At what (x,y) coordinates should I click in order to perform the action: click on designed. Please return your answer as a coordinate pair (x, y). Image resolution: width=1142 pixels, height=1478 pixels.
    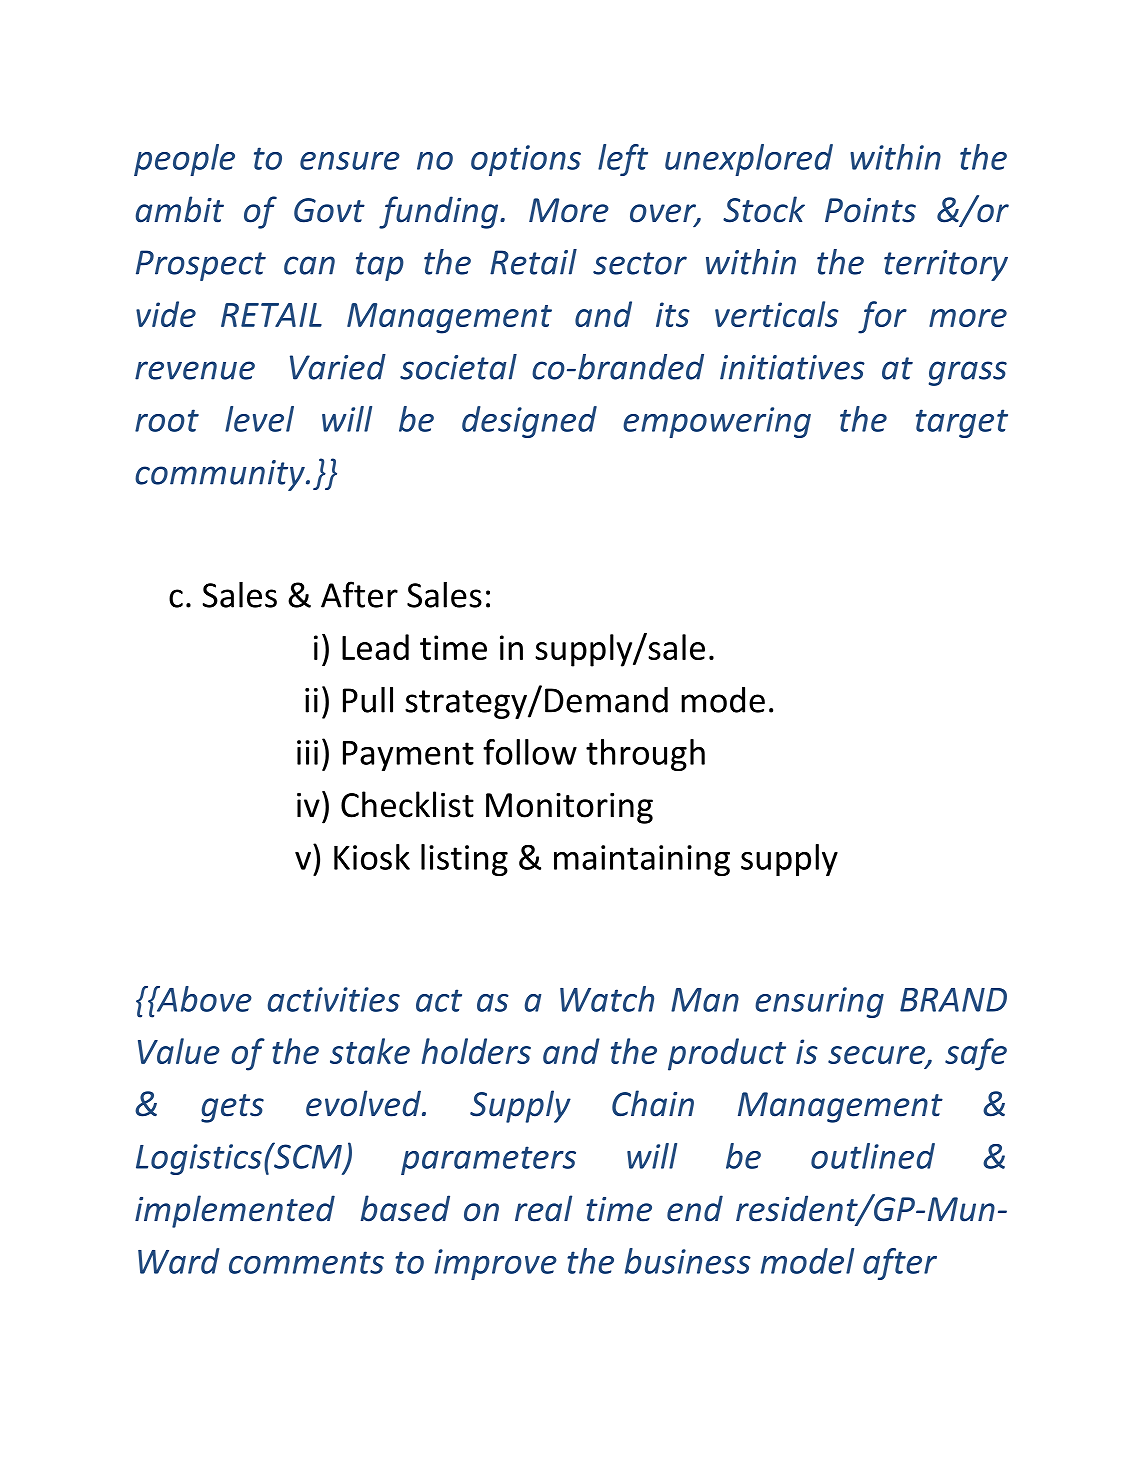
    Looking at the image, I should click on (529, 422).
